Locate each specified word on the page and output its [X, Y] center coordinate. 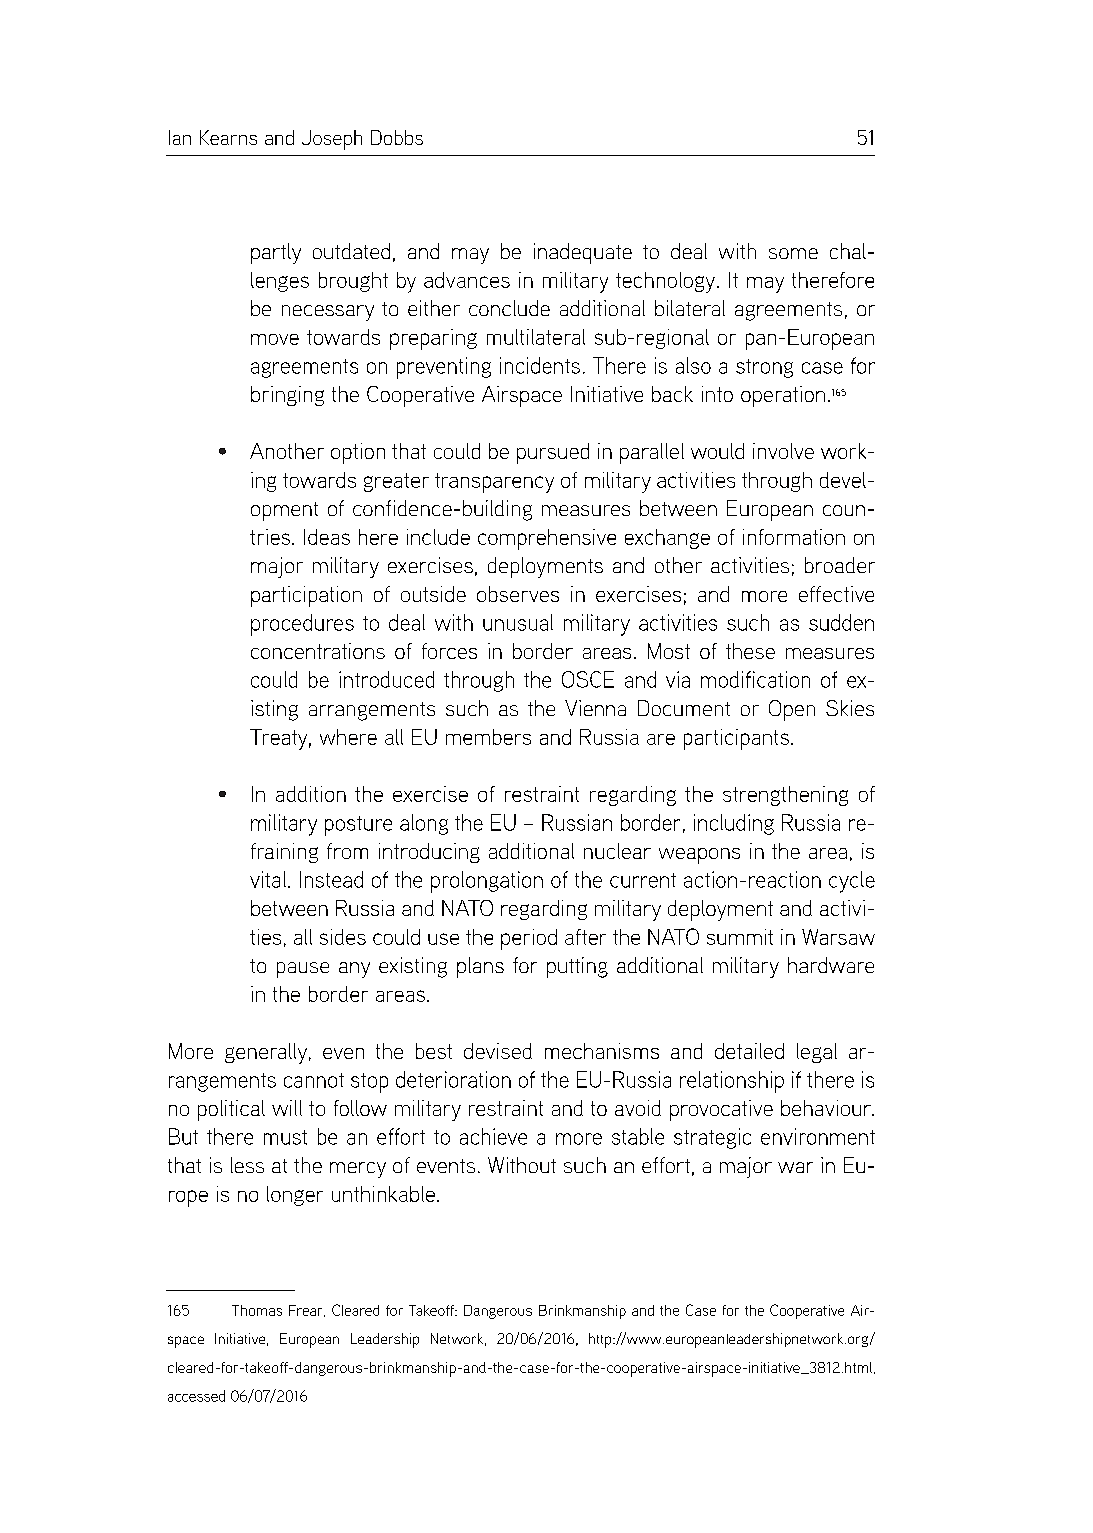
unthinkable [383, 1194]
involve [783, 451]
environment [818, 1136]
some [793, 253]
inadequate [583, 253]
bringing [287, 396]
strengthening [785, 796]
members [488, 737]
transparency [494, 483]
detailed [749, 1051]
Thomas [257, 1310]
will [287, 1108]
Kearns [228, 137]
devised [498, 1051]
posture [358, 826]
